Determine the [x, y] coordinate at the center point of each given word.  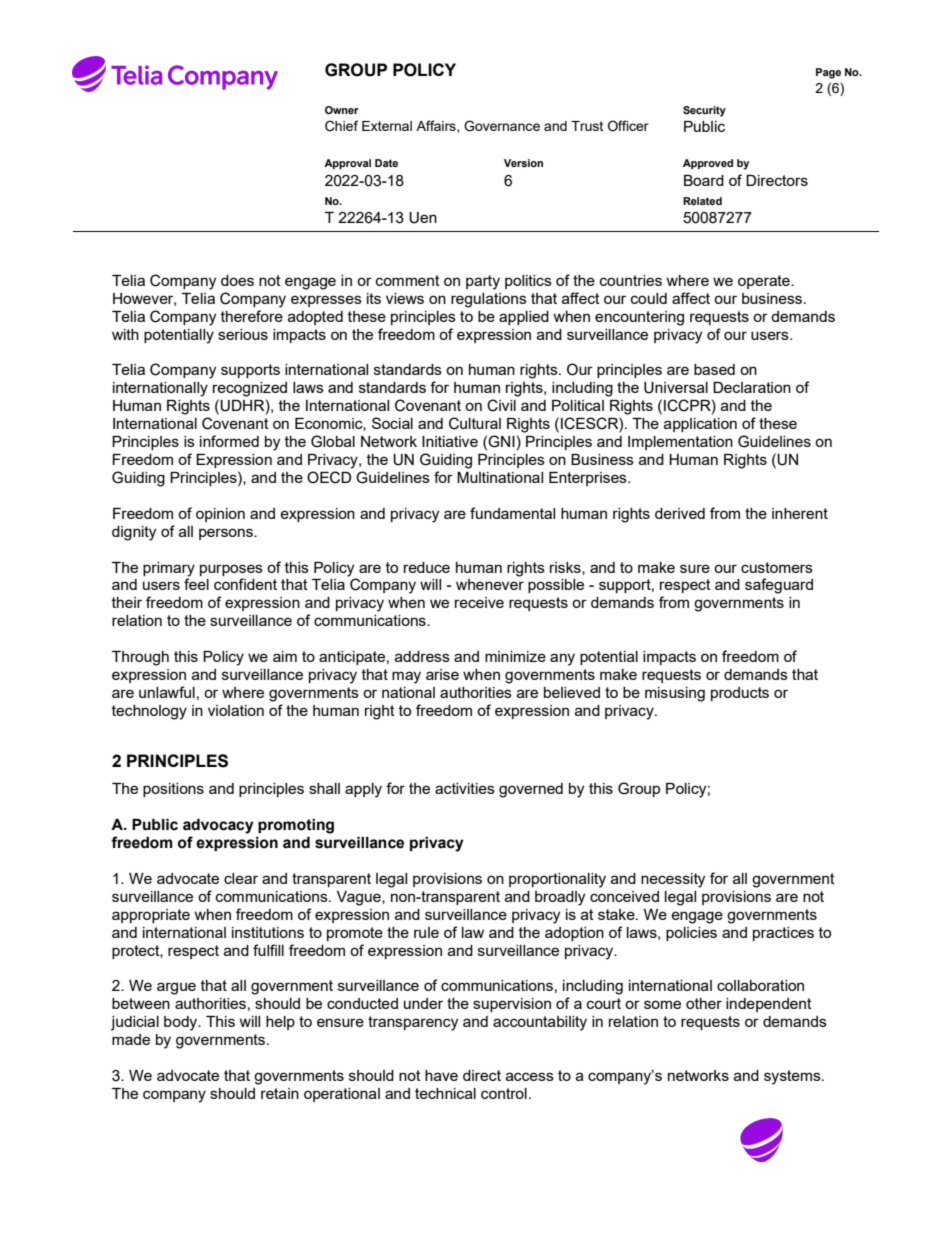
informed [229, 441]
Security [704, 111]
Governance [502, 126]
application [700, 425]
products [740, 694]
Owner [342, 110]
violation [236, 710]
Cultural [475, 423]
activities [465, 788]
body [182, 1023]
